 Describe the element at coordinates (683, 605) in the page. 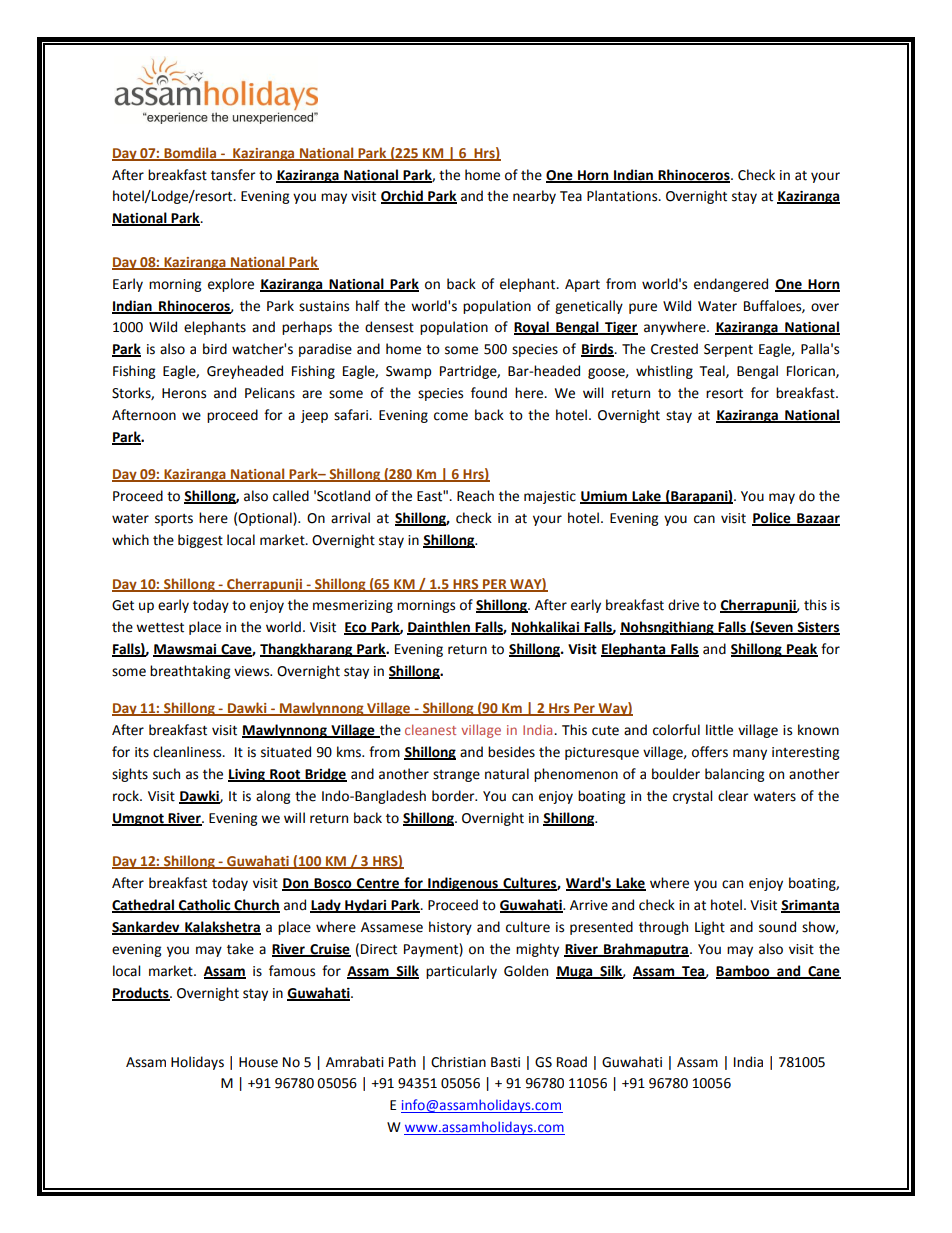

I see `drive` at that location.
